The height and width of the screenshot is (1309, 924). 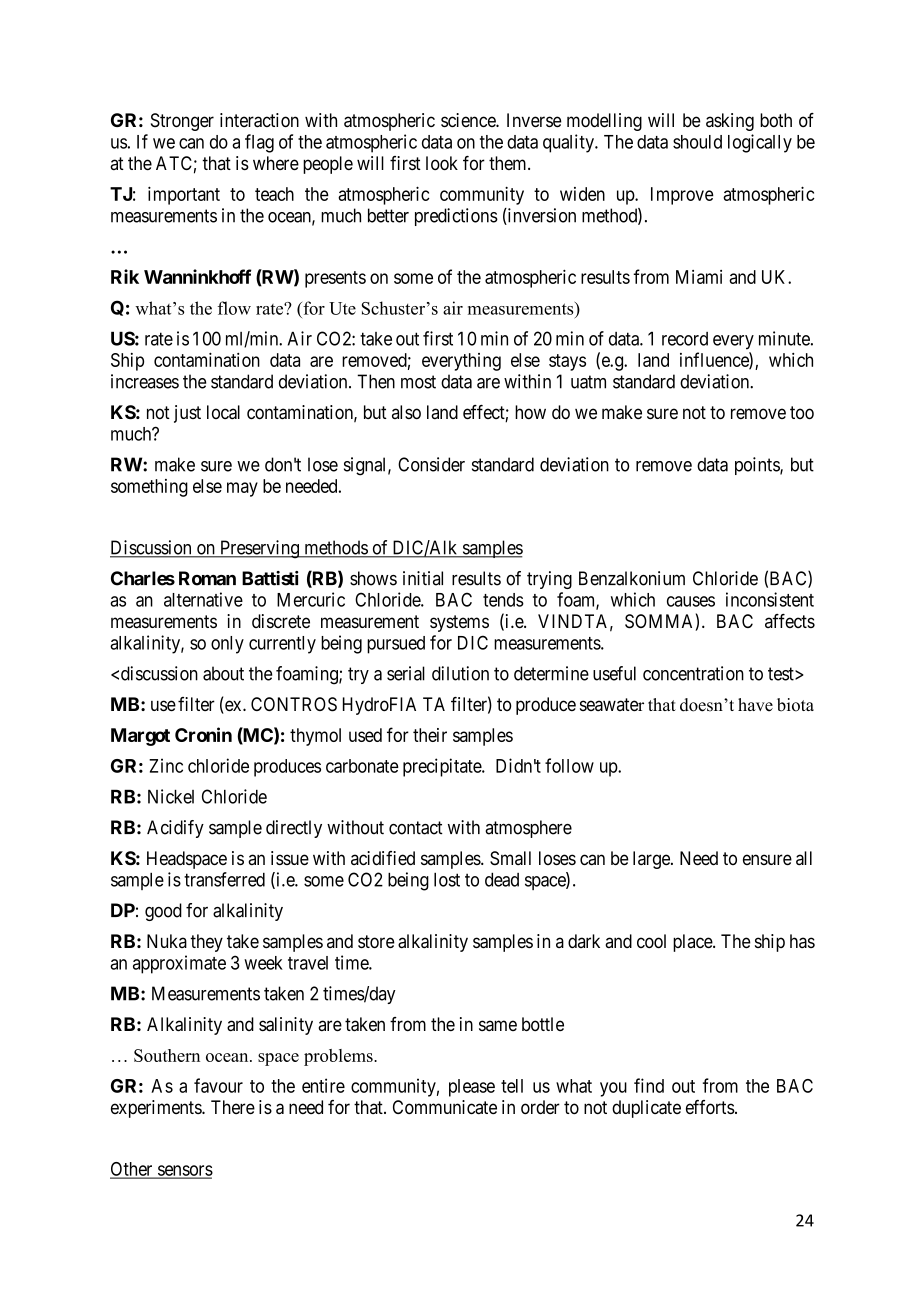 I want to click on ATC, so click(x=174, y=163).
